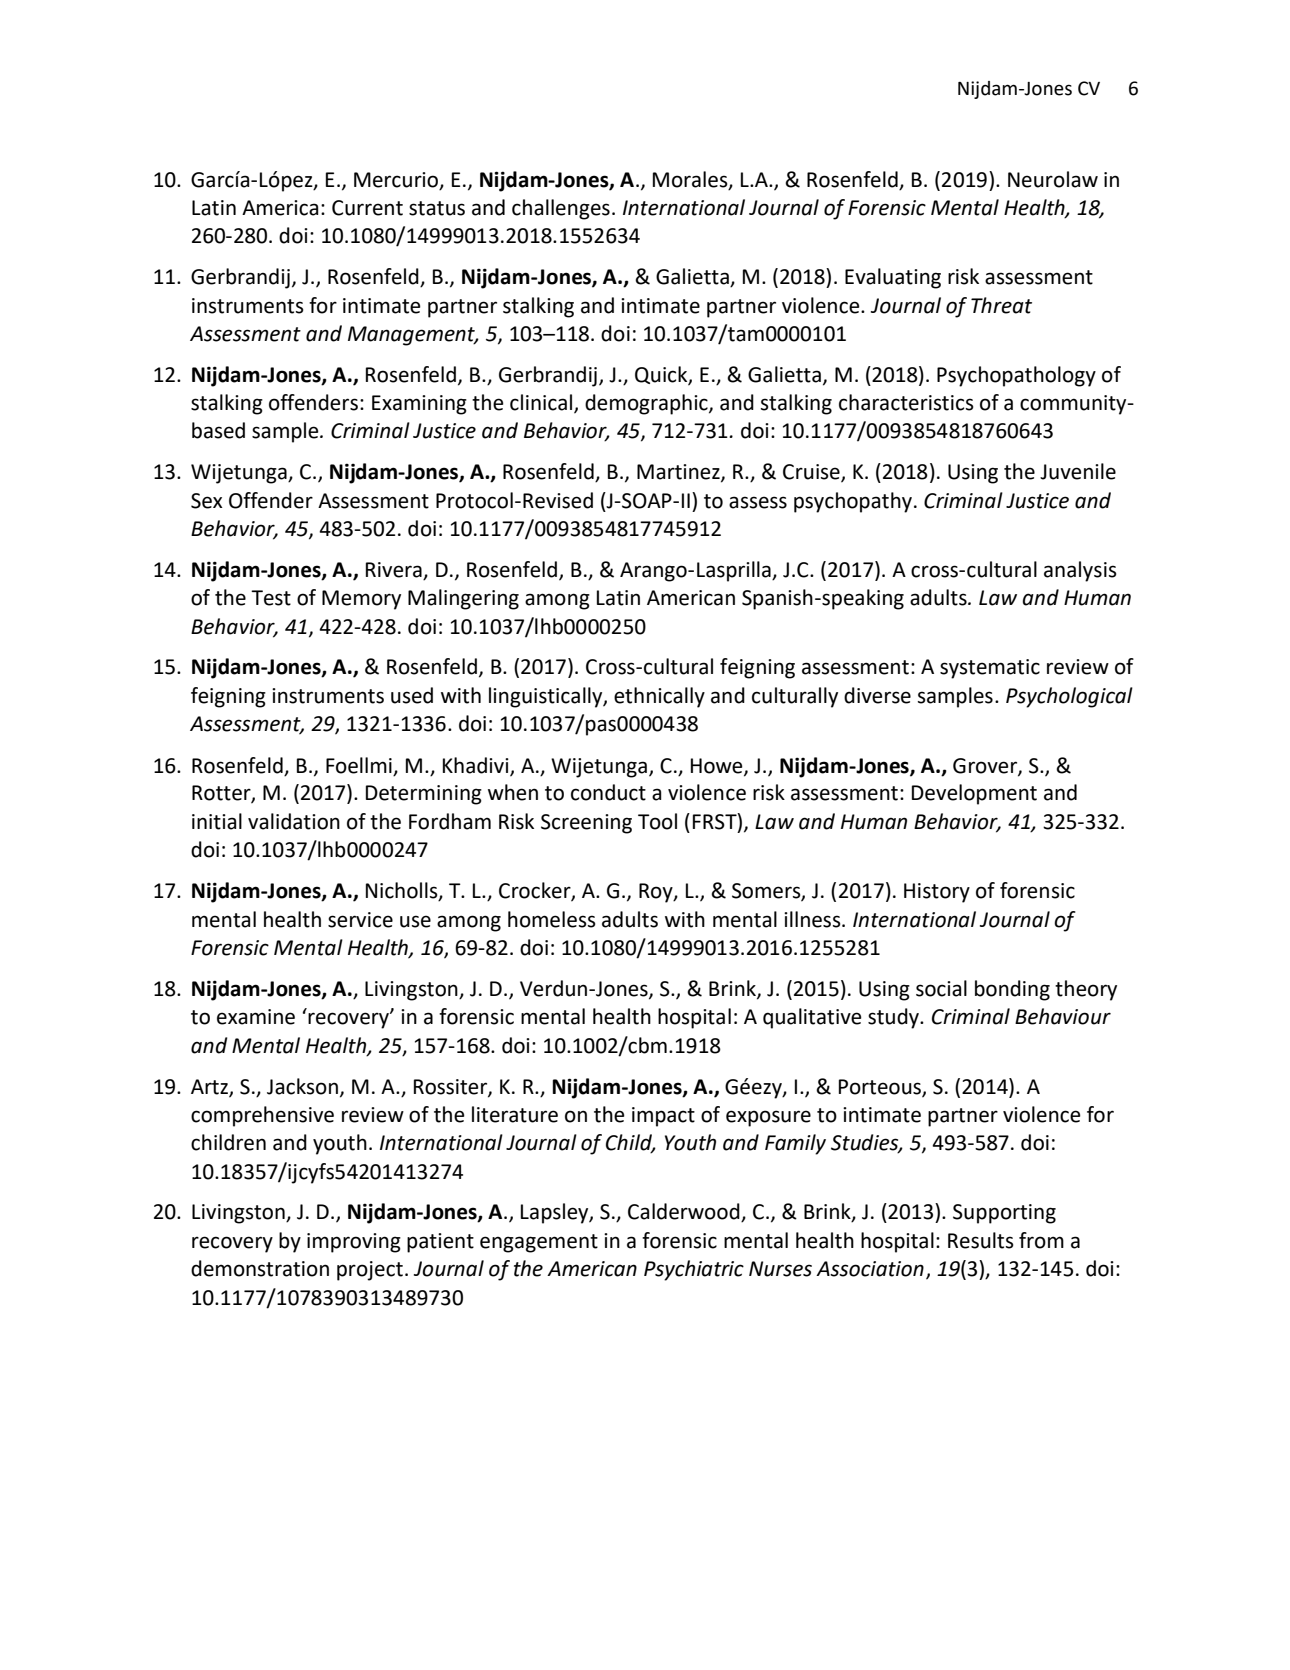  Describe the element at coordinates (679, 473) in the screenshot. I see `Martinez` at that location.
